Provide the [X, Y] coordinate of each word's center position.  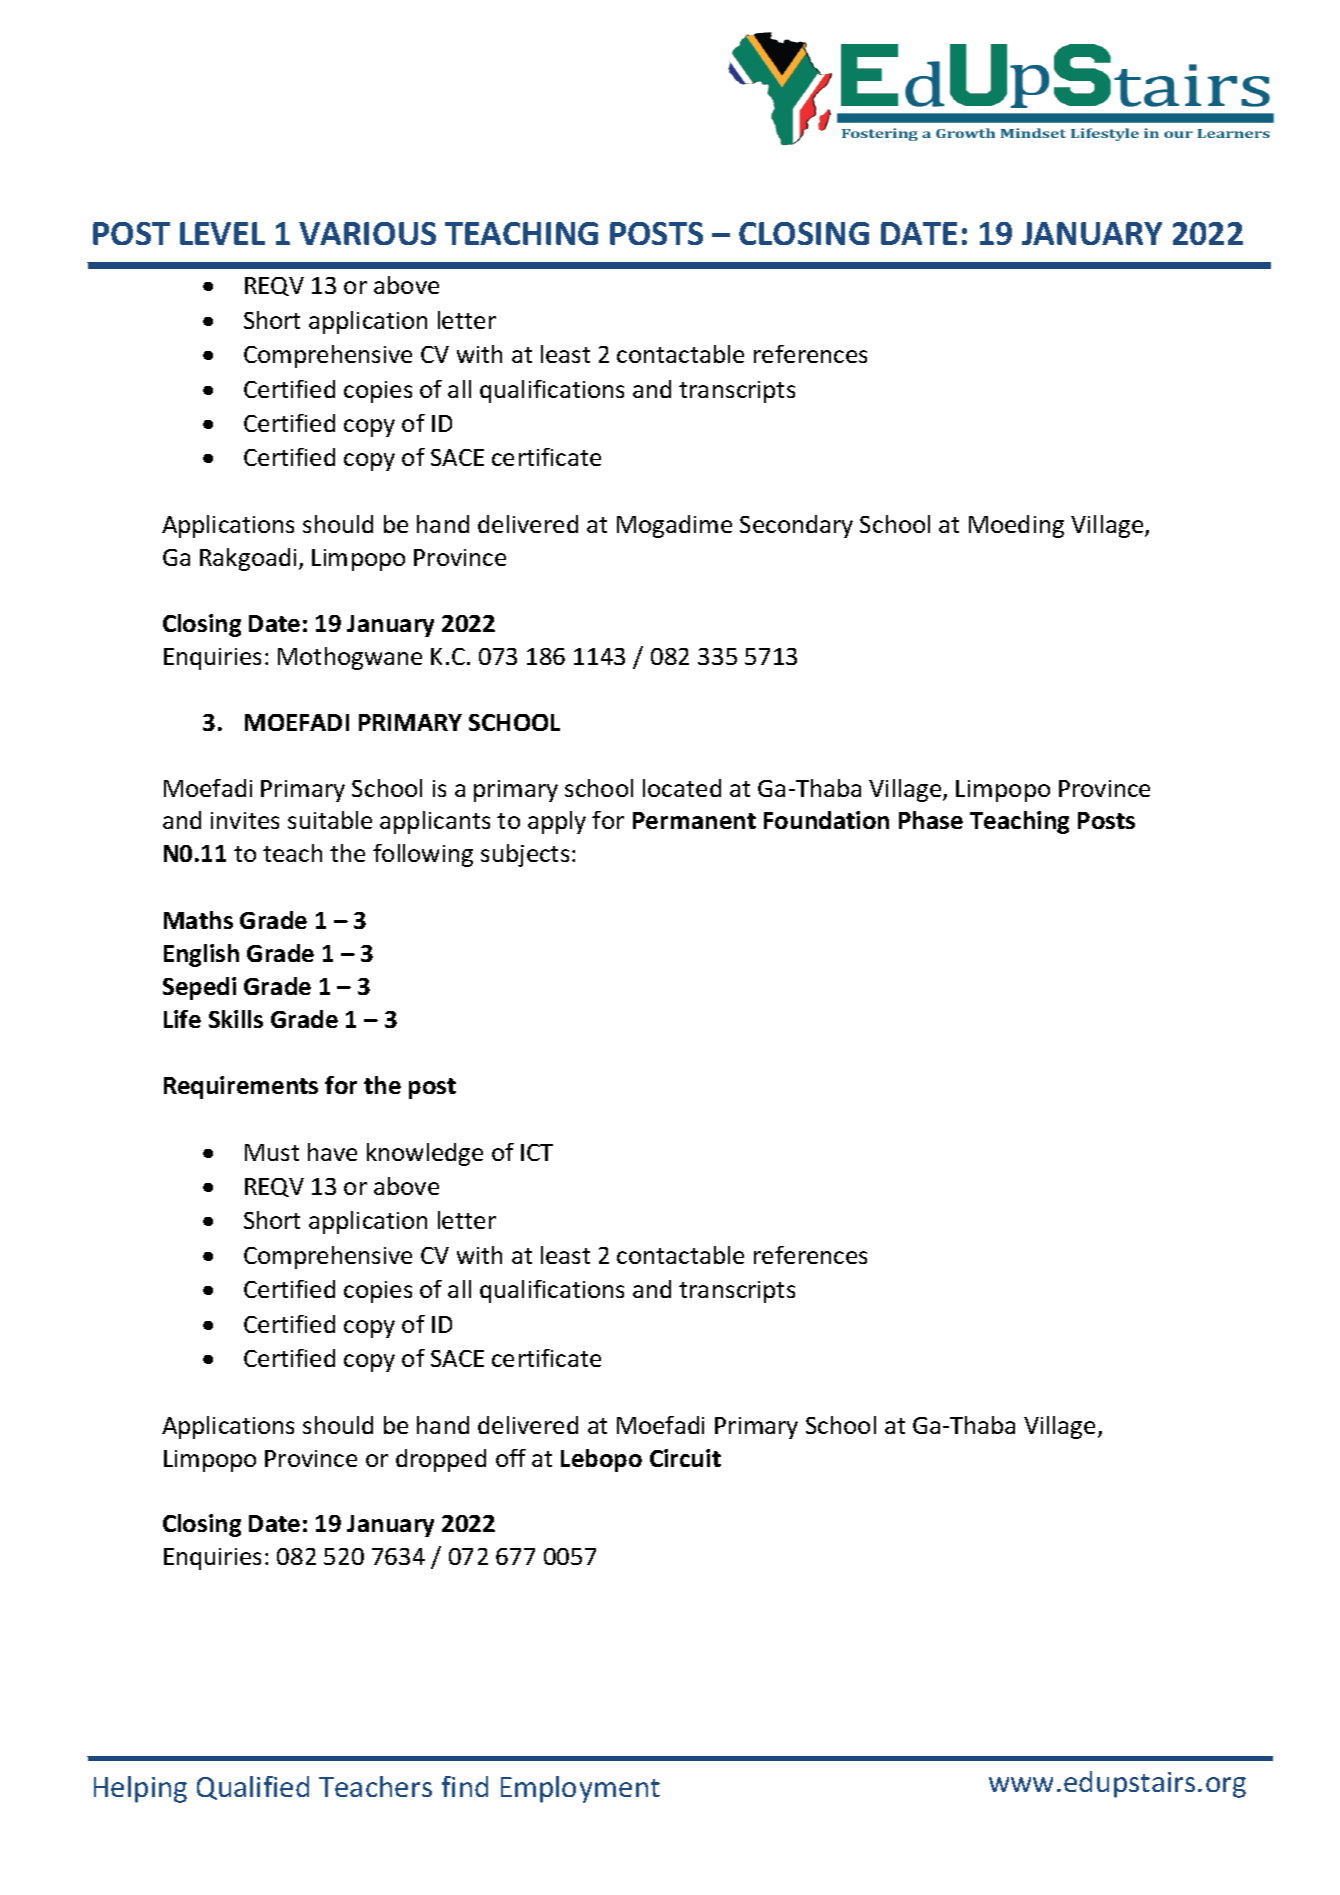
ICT [537, 1152]
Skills [236, 1019]
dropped [441, 1460]
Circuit [685, 1458]
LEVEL [222, 233]
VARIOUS [367, 233]
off [511, 1458]
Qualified [253, 1788]
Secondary [796, 526]
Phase [931, 820]
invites [245, 820]
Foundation [826, 820]
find [465, 1786]
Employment [580, 1789]
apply [557, 822]
